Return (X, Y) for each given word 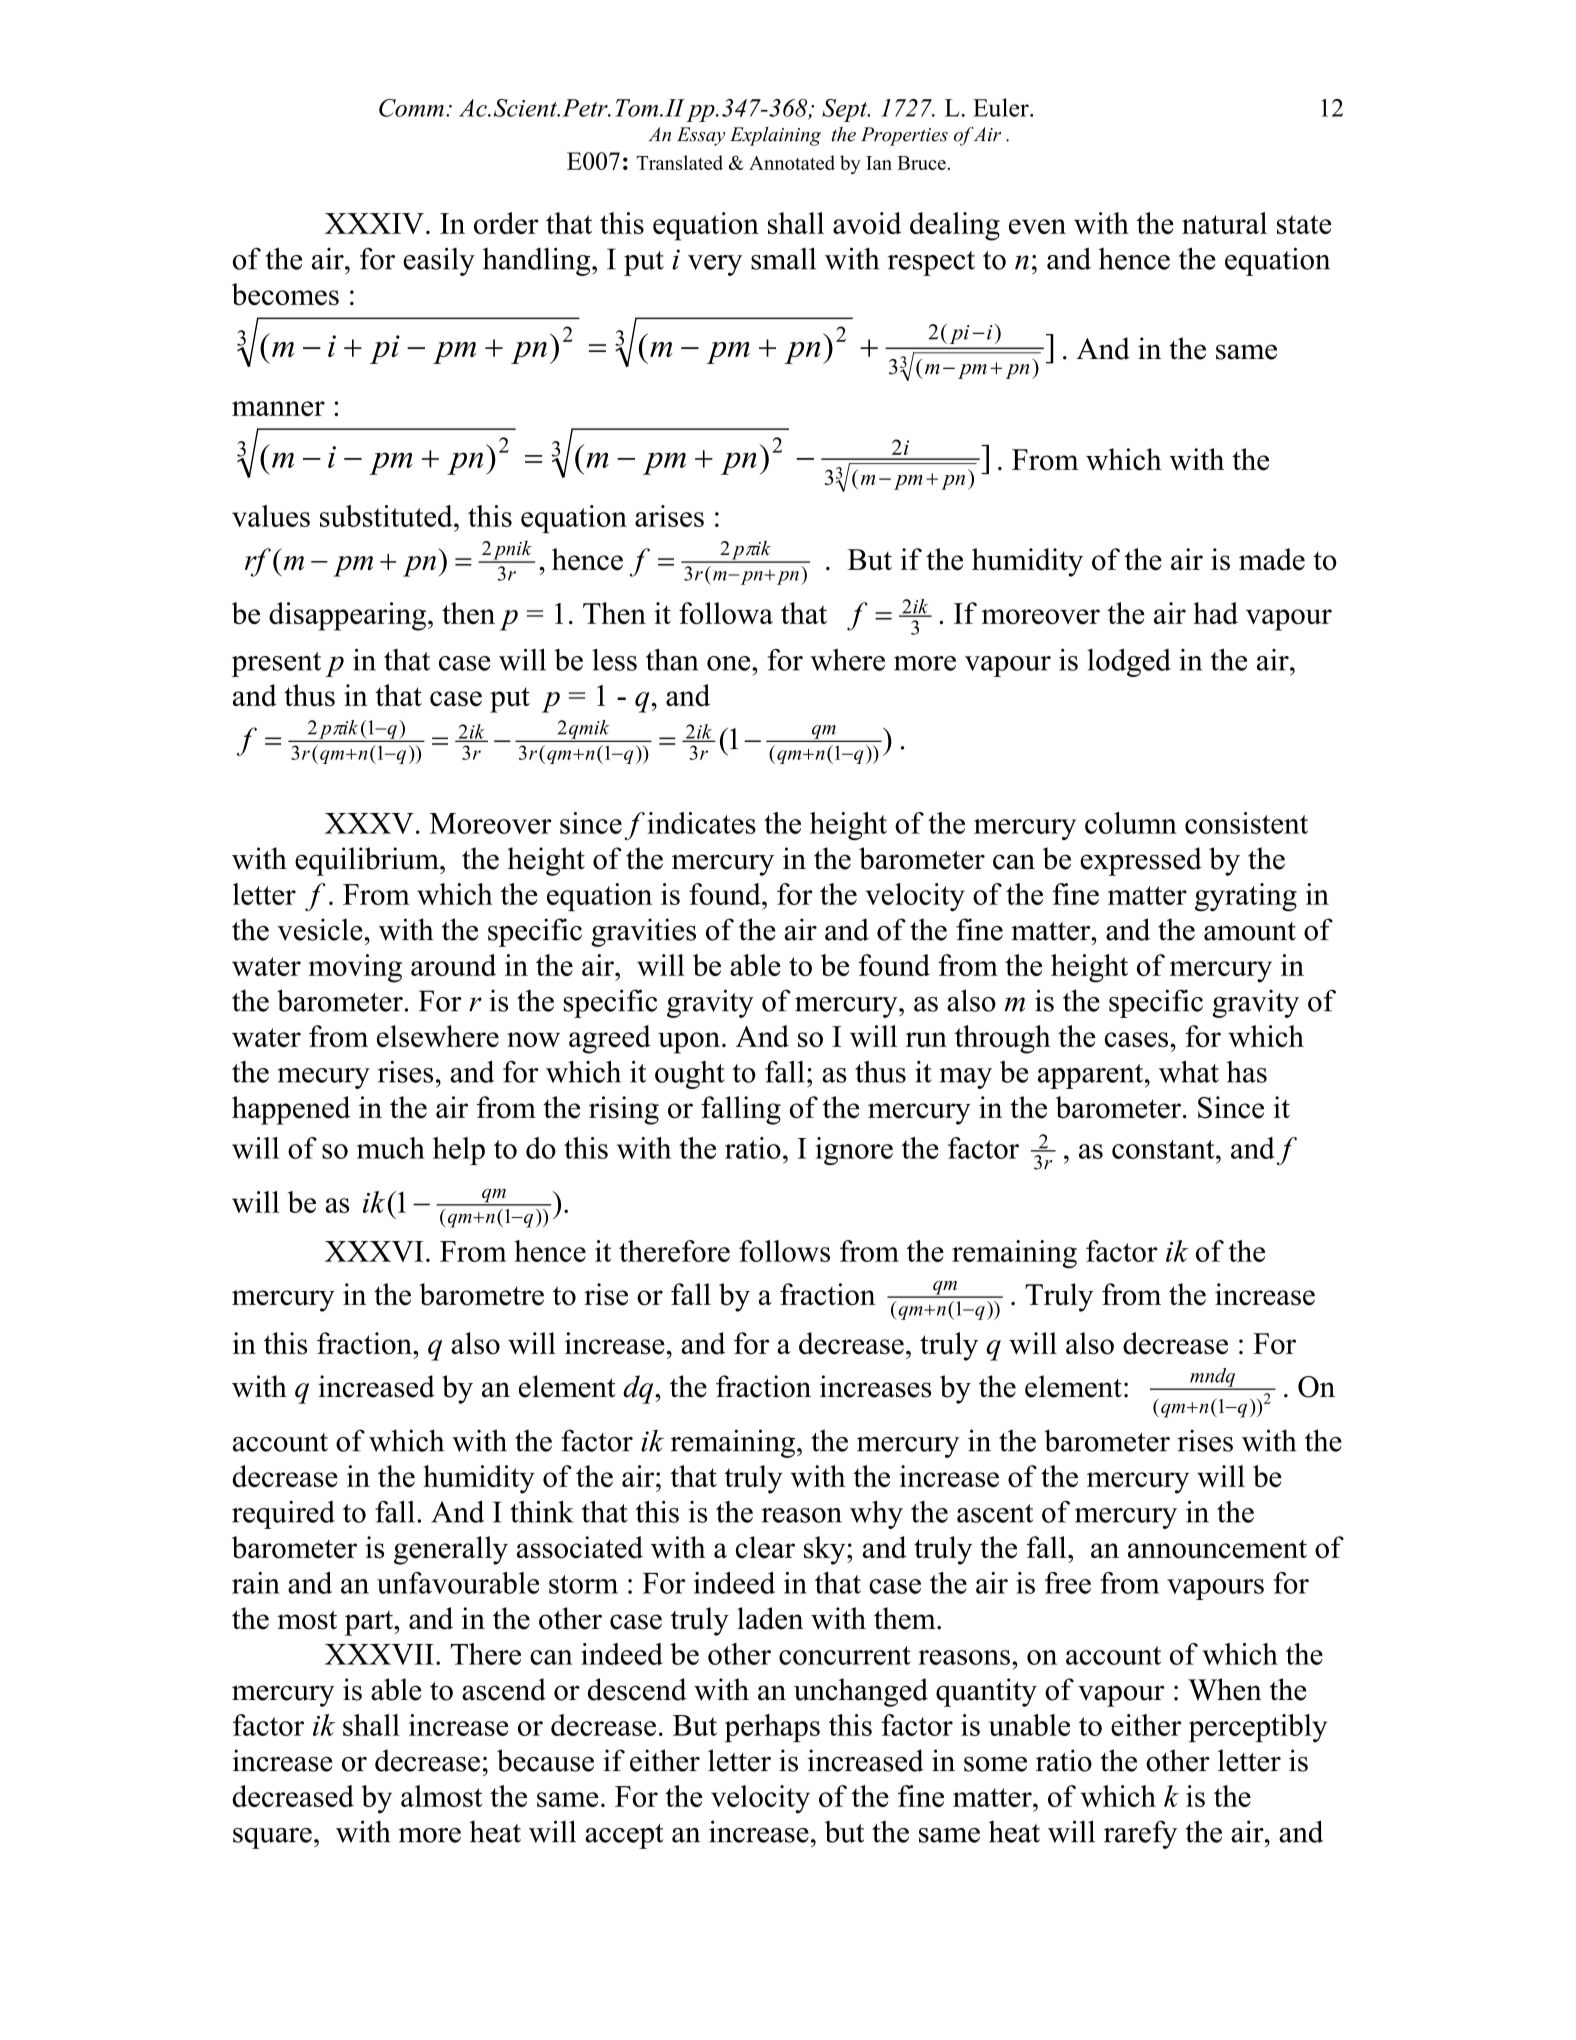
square (272, 1838)
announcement (1217, 1549)
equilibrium (368, 861)
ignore (854, 1151)
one (730, 663)
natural (1224, 223)
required (283, 1515)
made (1272, 559)
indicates (701, 823)
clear (765, 1547)
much (391, 1148)
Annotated (792, 162)
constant (1164, 1149)
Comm (411, 108)
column (1131, 823)
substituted (387, 516)
